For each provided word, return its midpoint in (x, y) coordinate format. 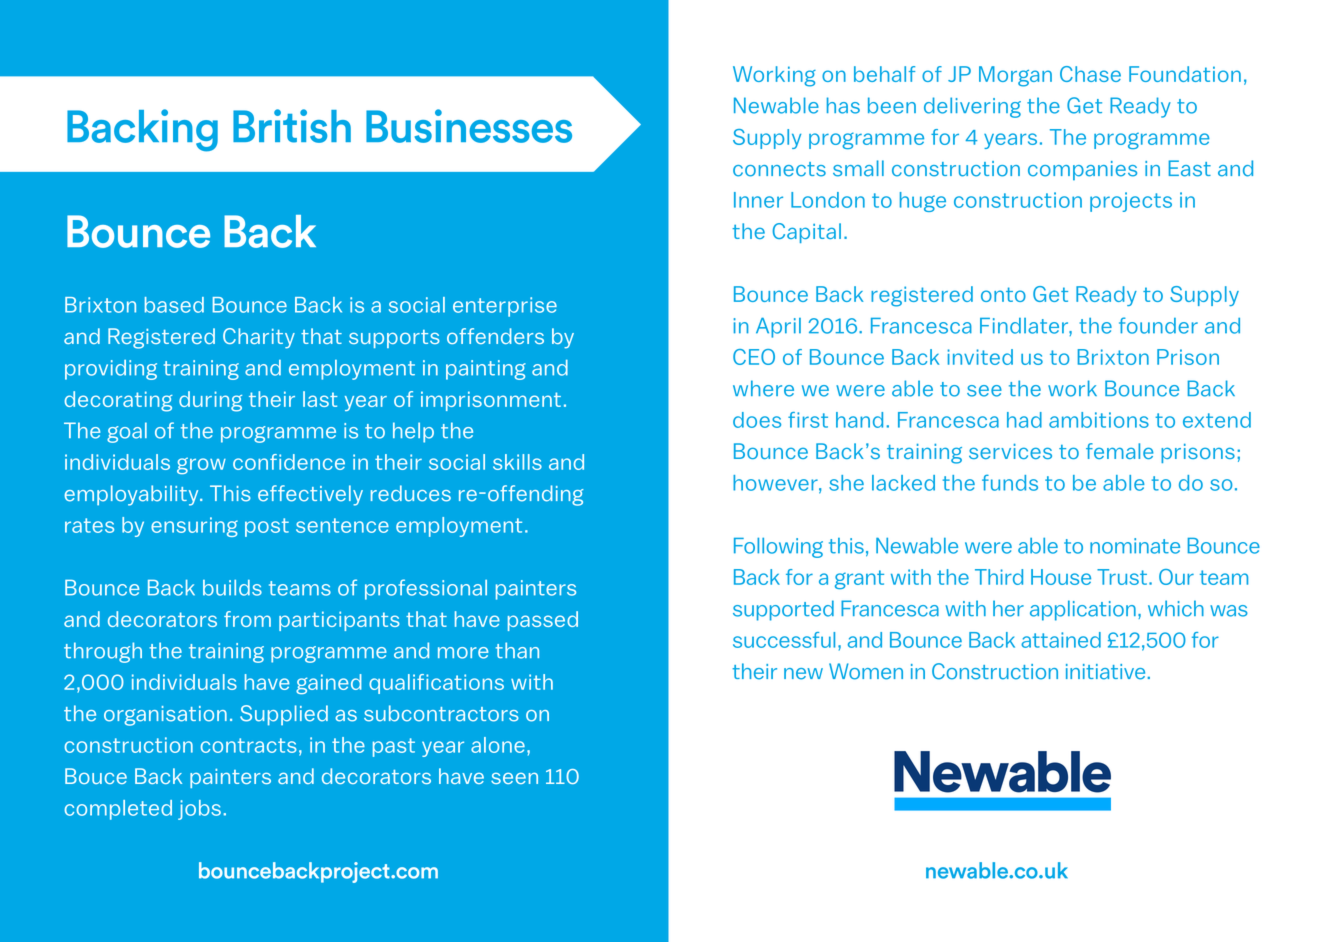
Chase (1090, 74)
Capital (807, 233)
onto (1003, 294)
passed (543, 621)
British (292, 126)
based (174, 305)
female (1119, 451)
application (1083, 610)
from (247, 619)
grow (201, 465)
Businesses (469, 126)
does (757, 420)
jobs (199, 810)
